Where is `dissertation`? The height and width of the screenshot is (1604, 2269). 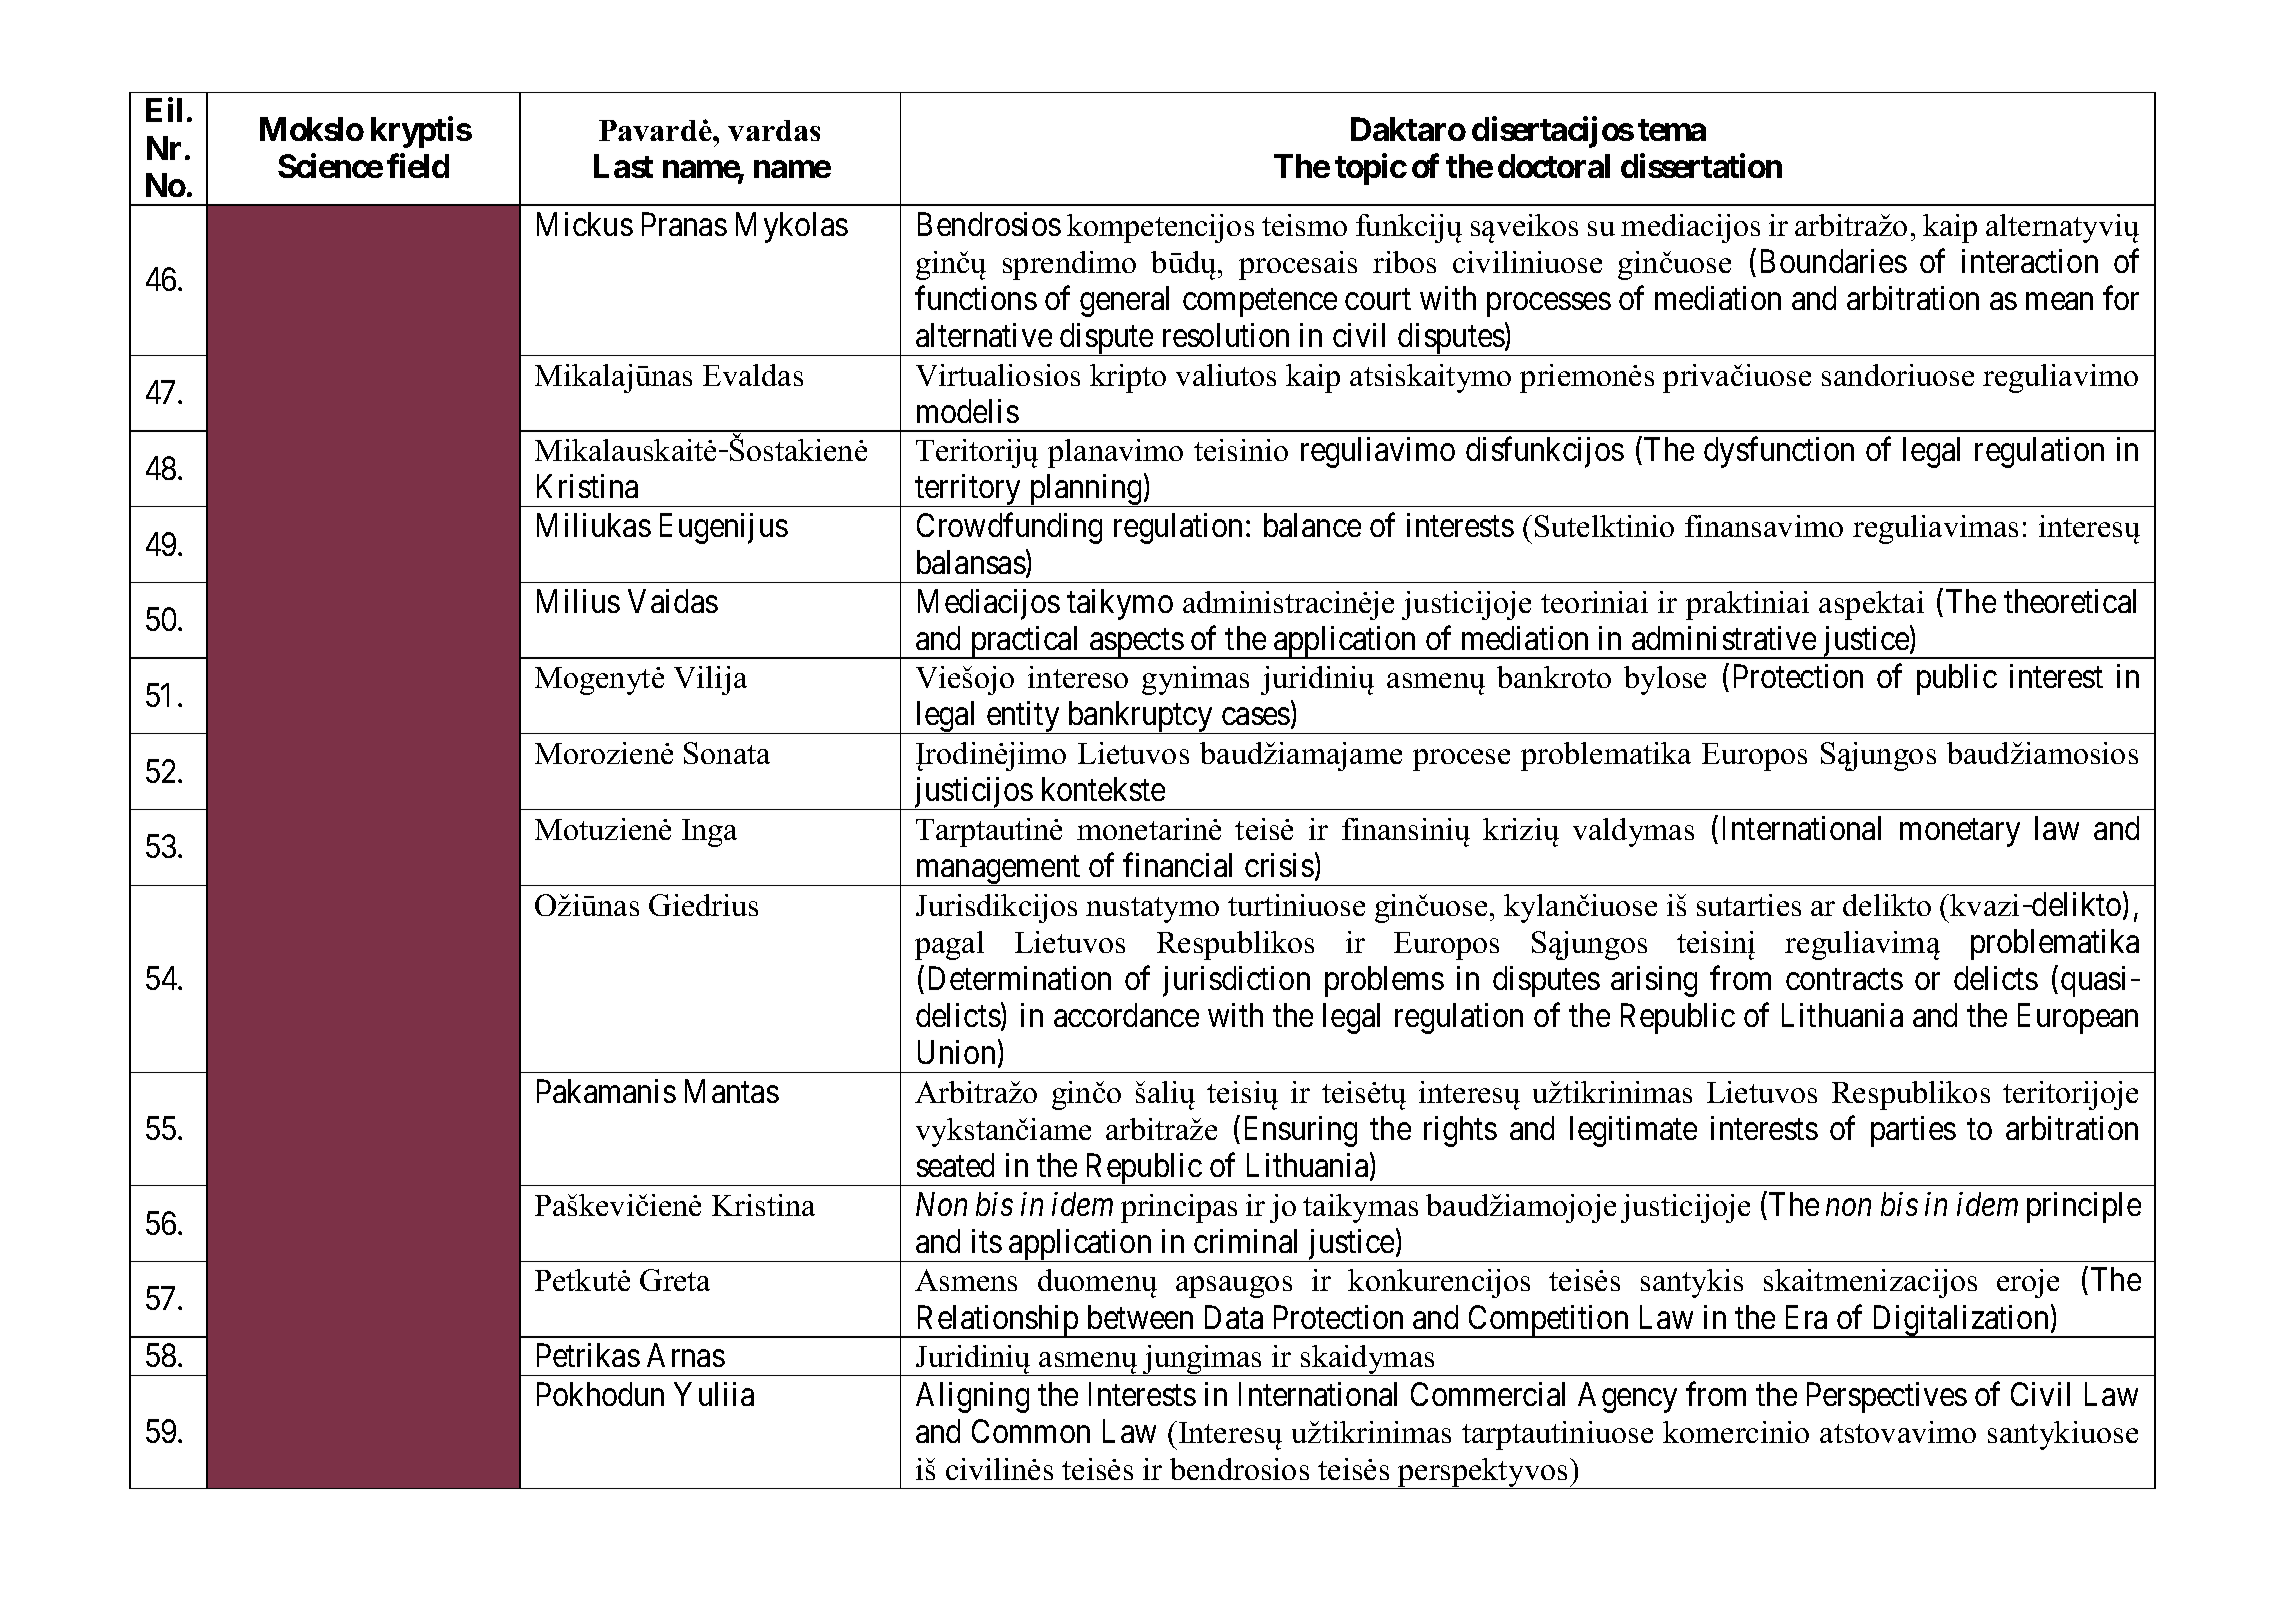
dissertation is located at coordinates (1701, 166).
